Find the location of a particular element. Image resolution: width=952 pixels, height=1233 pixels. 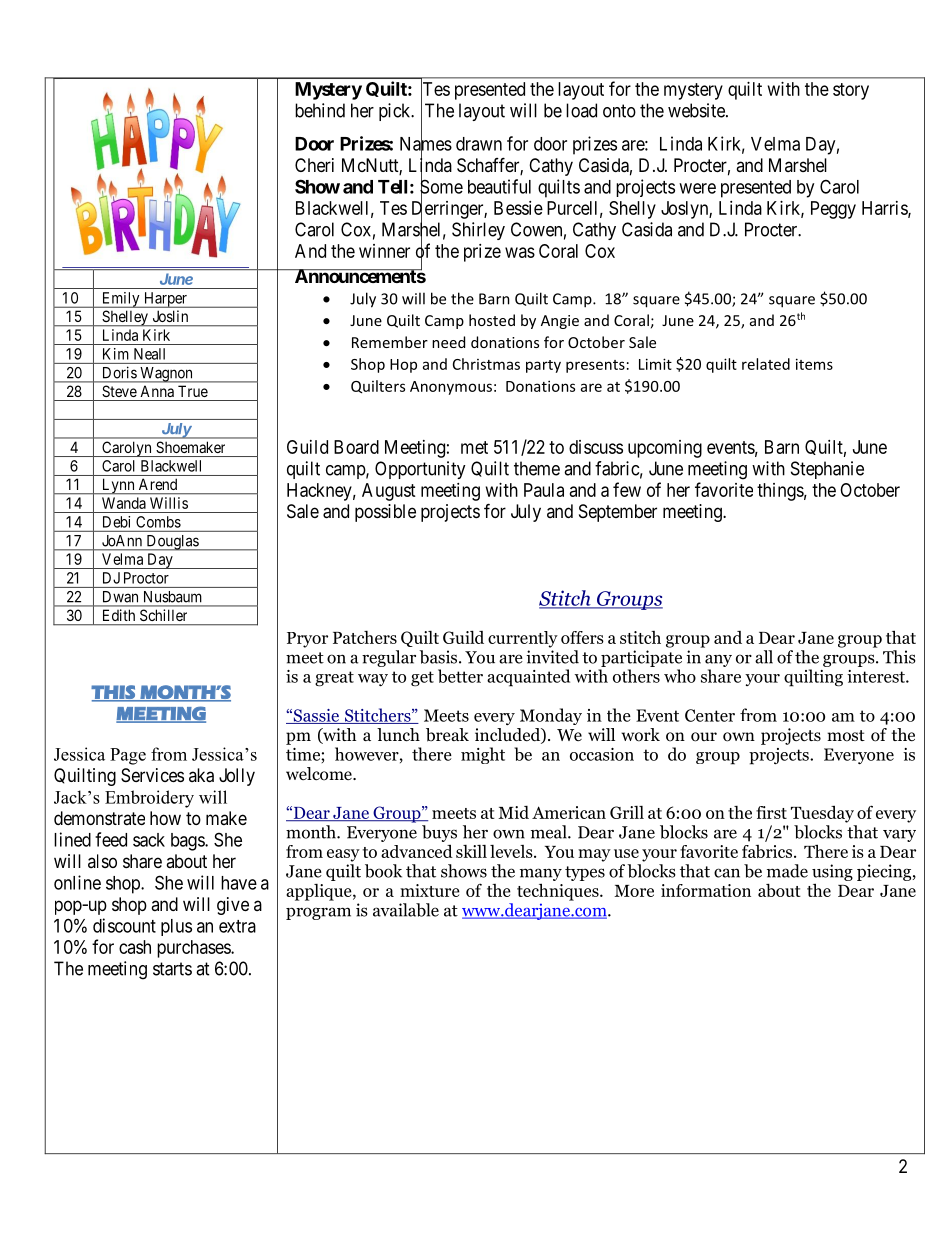

made is located at coordinates (787, 871).
